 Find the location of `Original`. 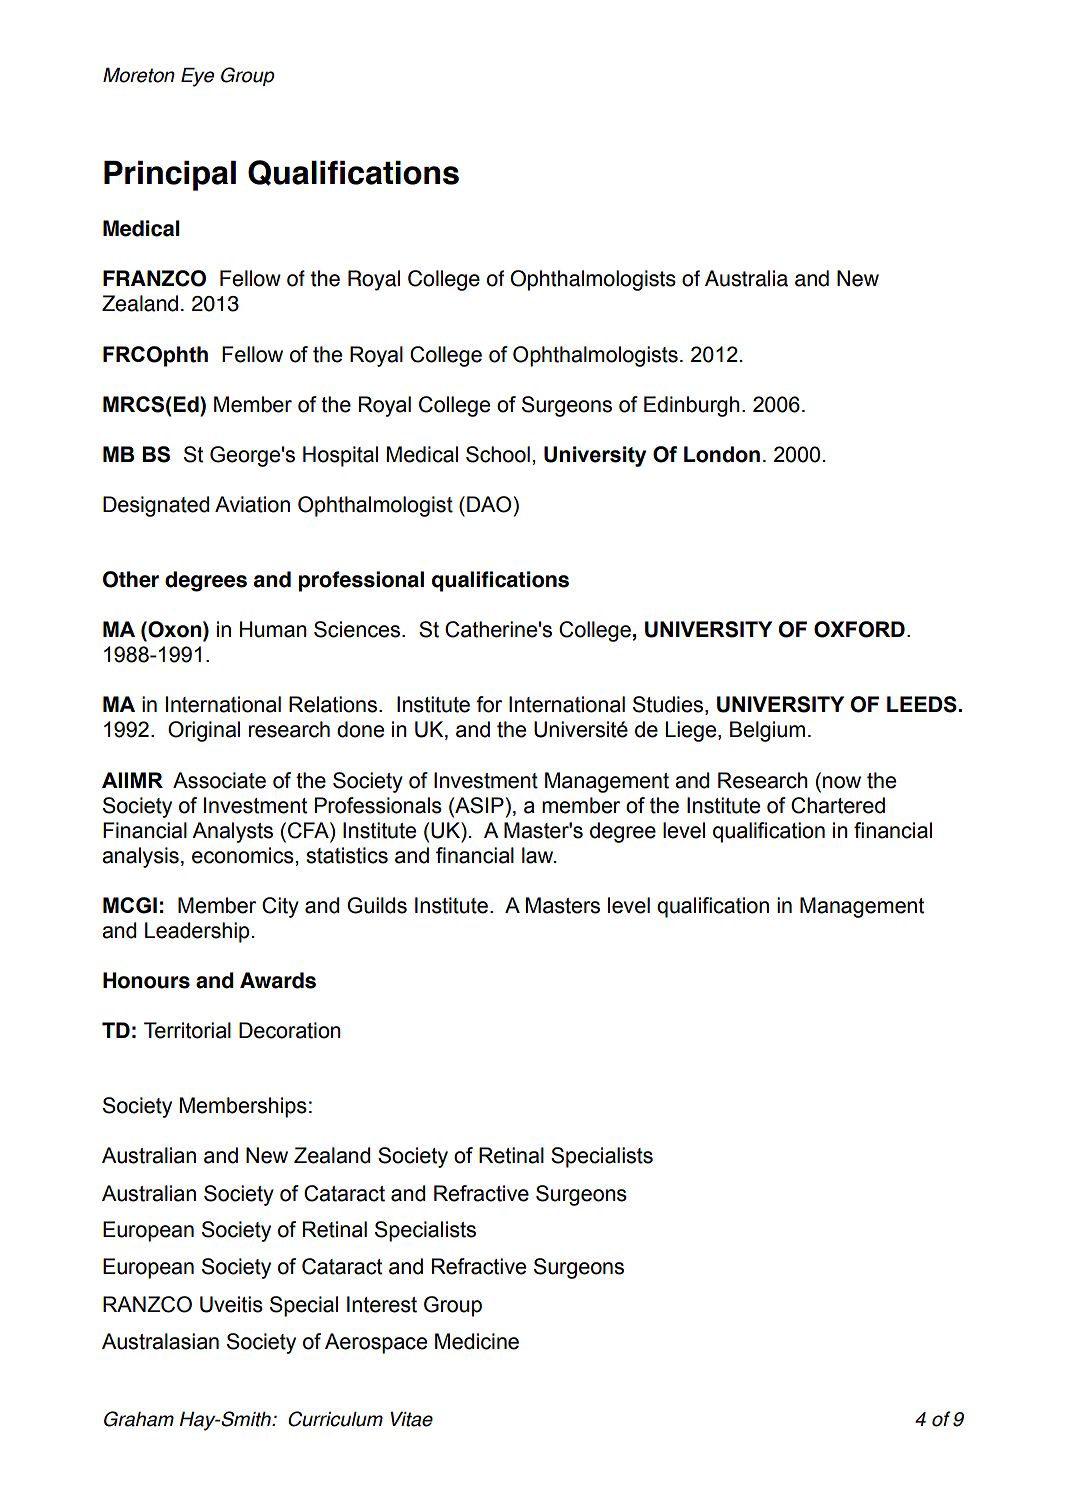

Original is located at coordinates (204, 731).
